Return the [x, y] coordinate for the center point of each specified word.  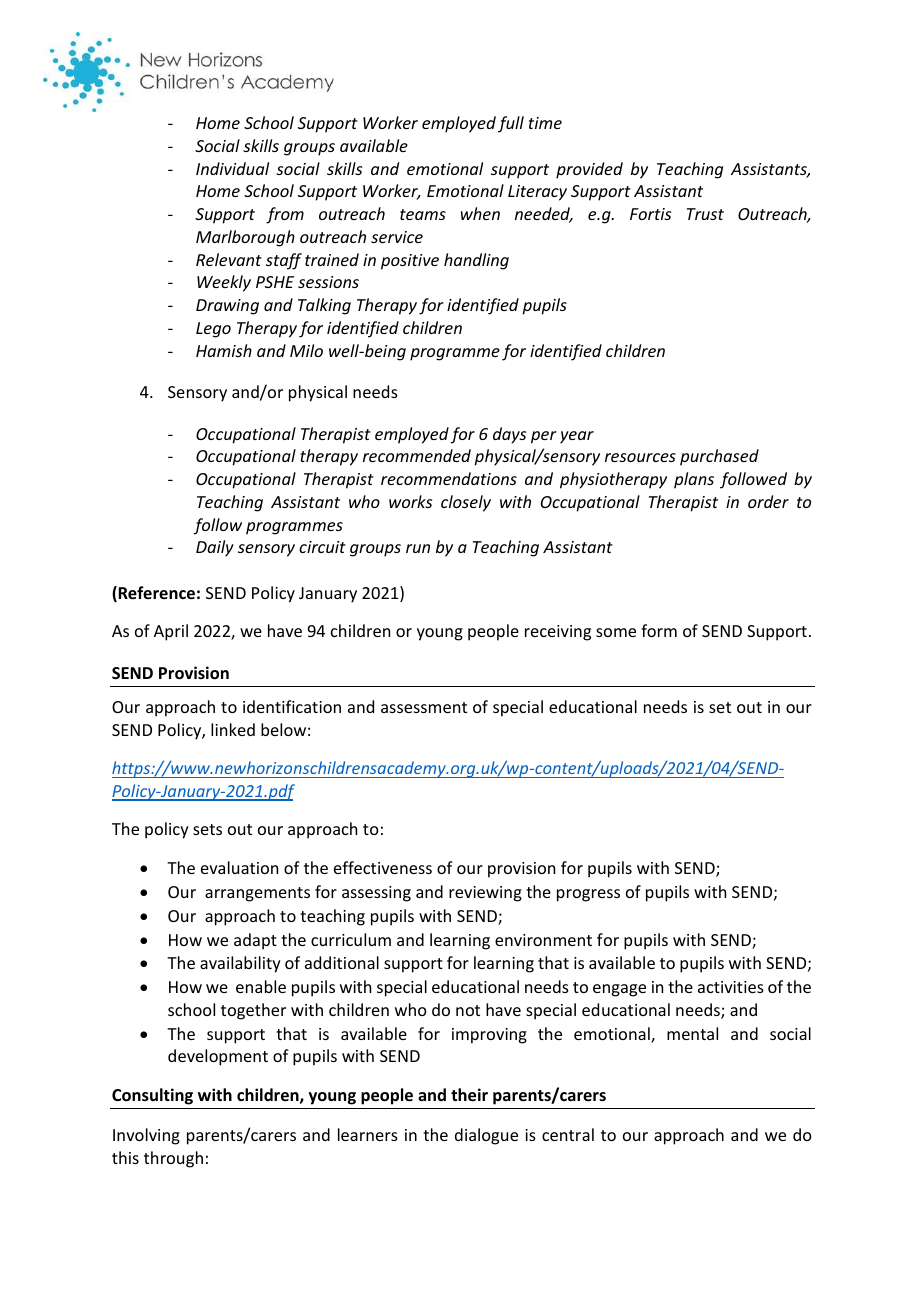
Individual [232, 168]
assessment [424, 707]
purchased [719, 457]
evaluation [239, 867]
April [171, 632]
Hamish [224, 350]
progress [588, 895]
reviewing [485, 894]
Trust [705, 214]
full [511, 124]
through [173, 1159]
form [659, 630]
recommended [417, 455]
